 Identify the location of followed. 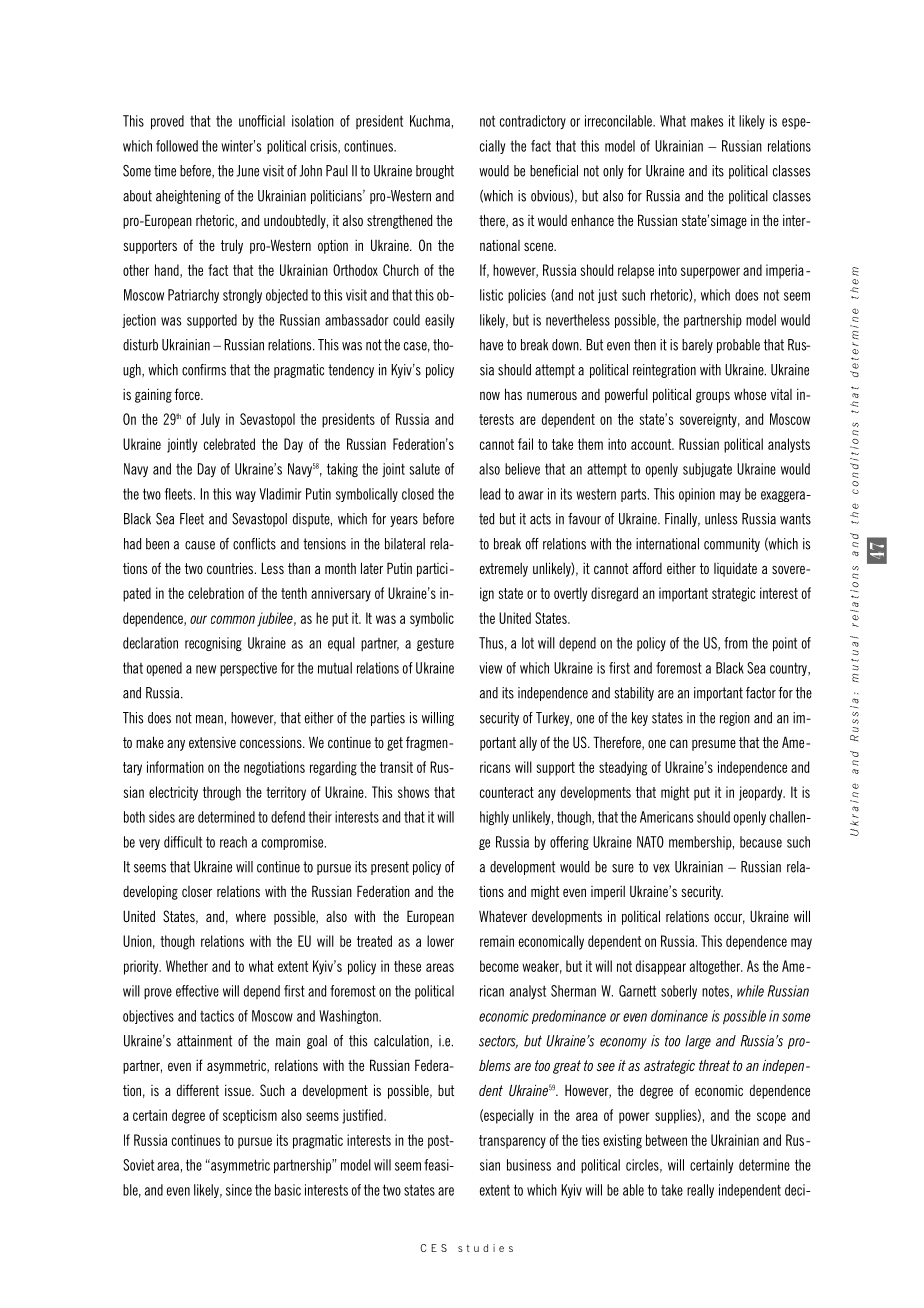
(177, 146).
